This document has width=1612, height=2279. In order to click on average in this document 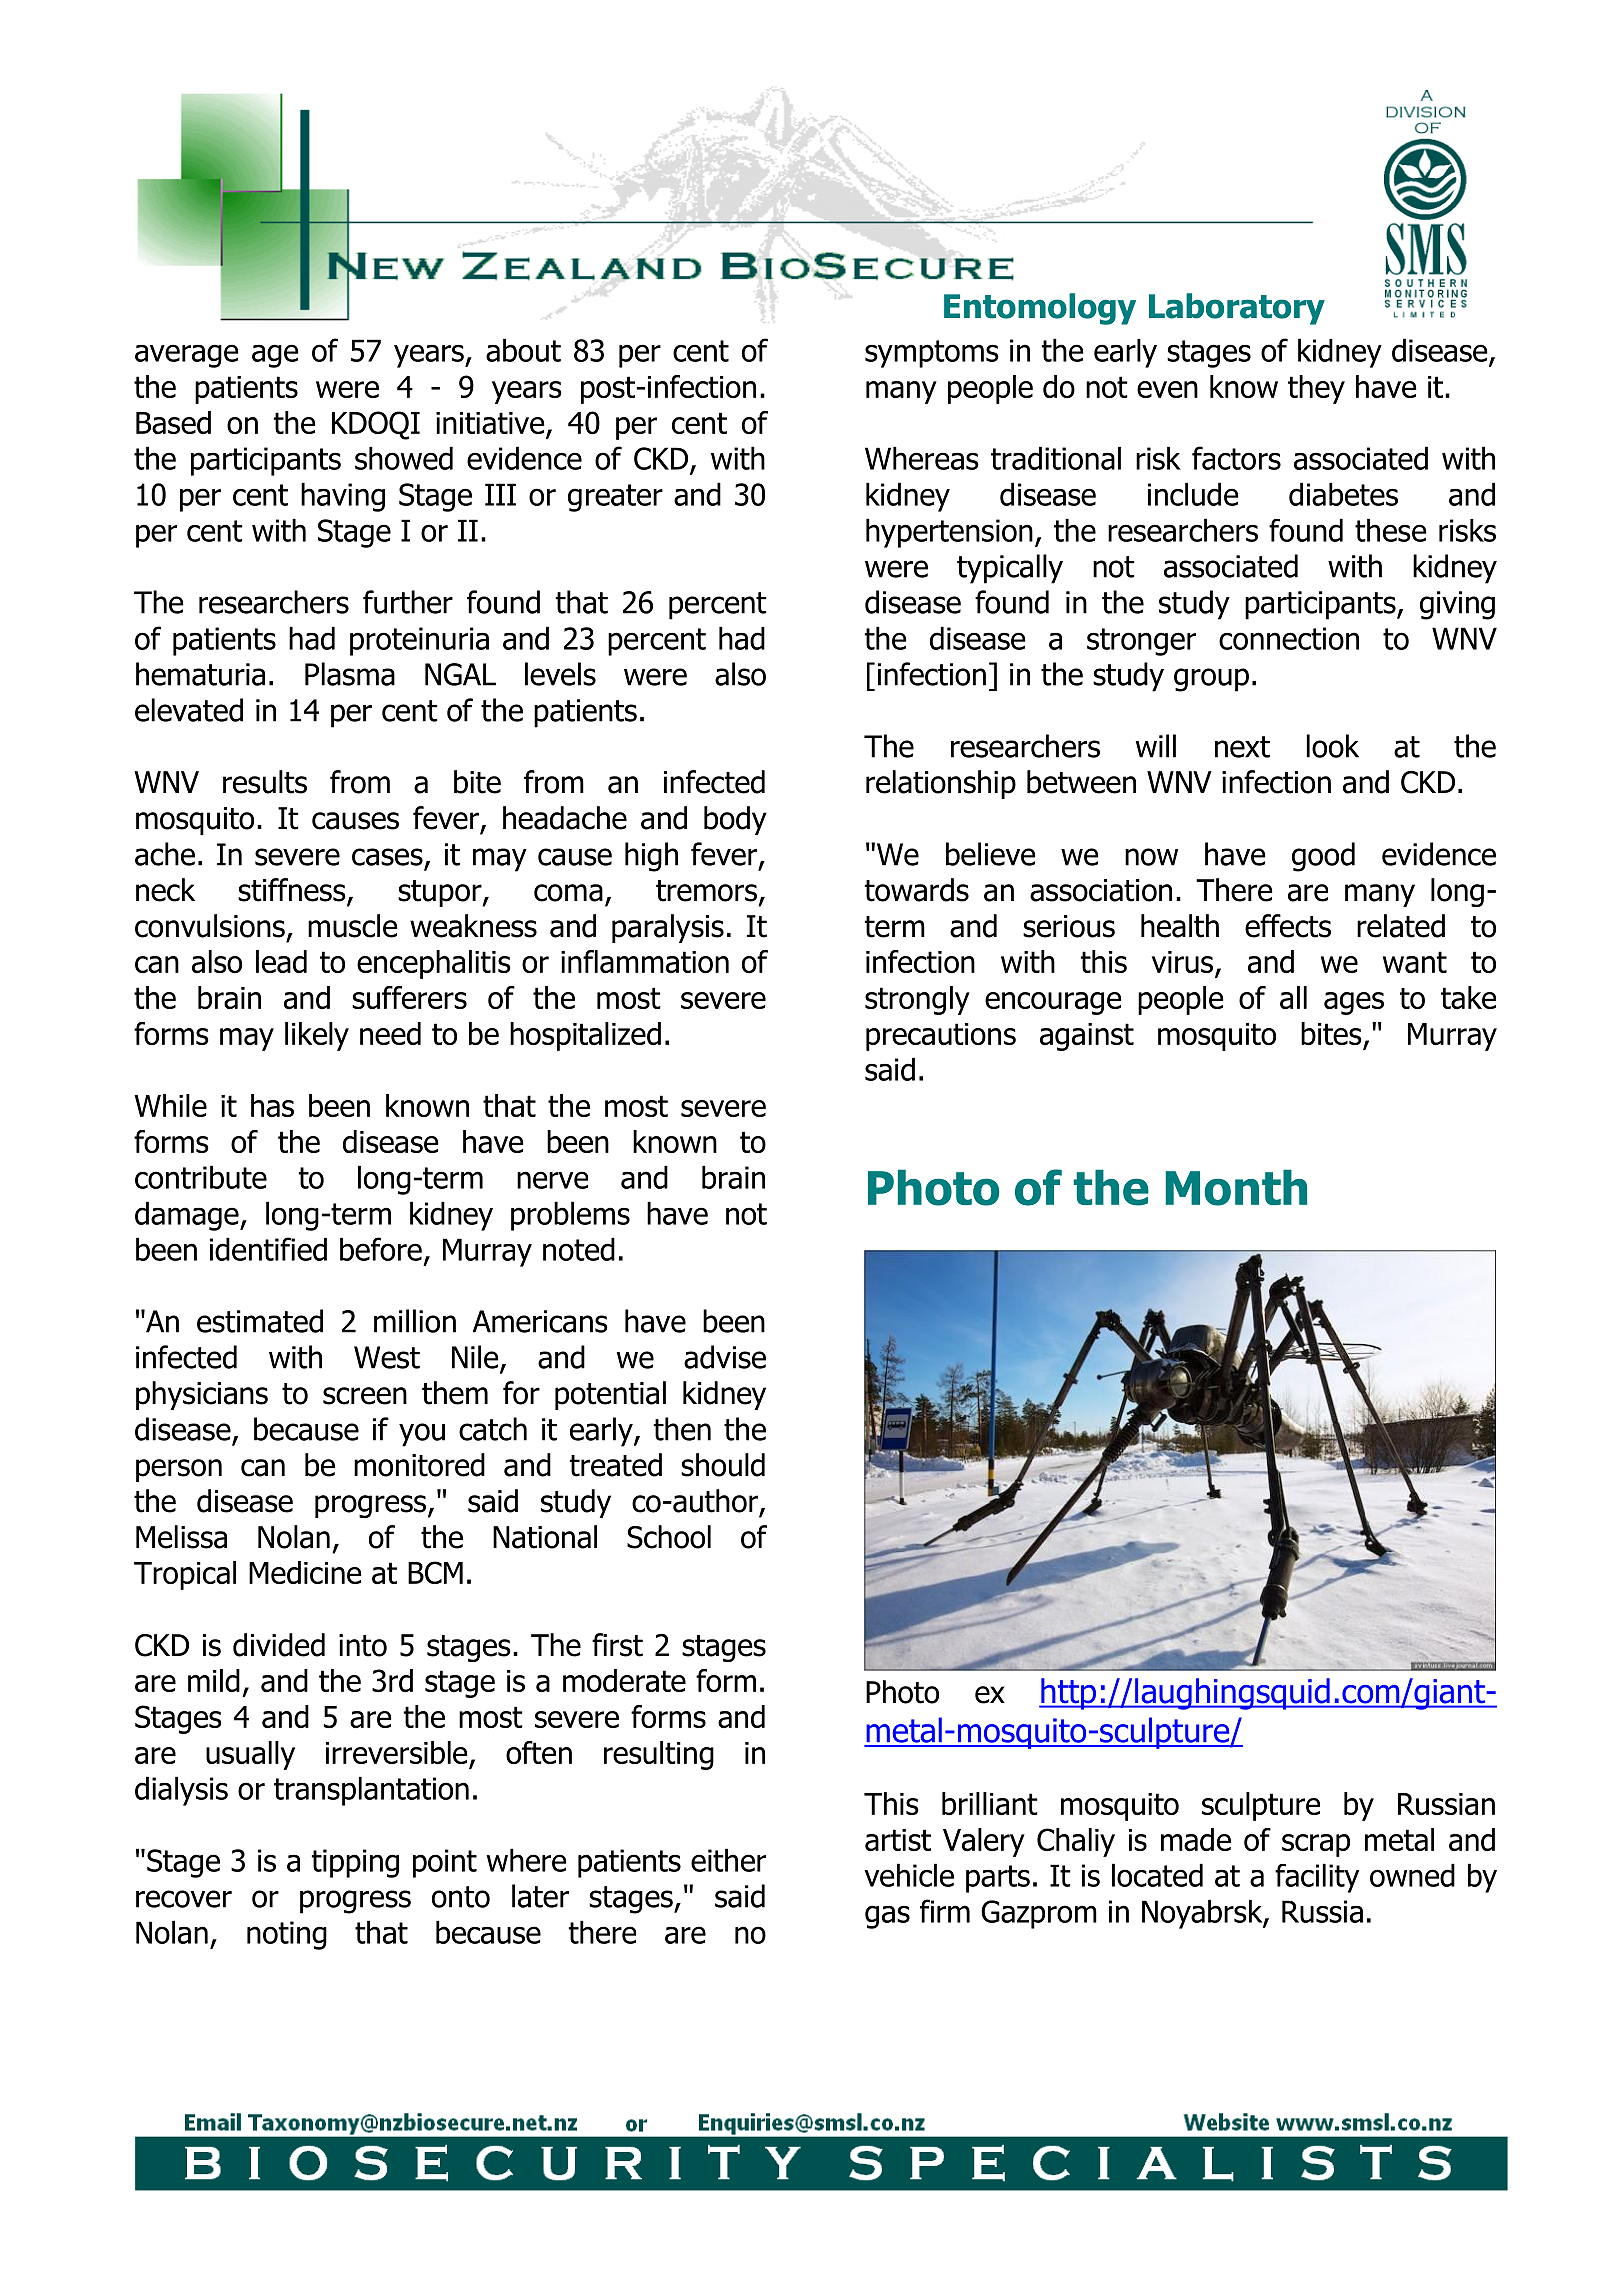, I will do `click(187, 356)`.
